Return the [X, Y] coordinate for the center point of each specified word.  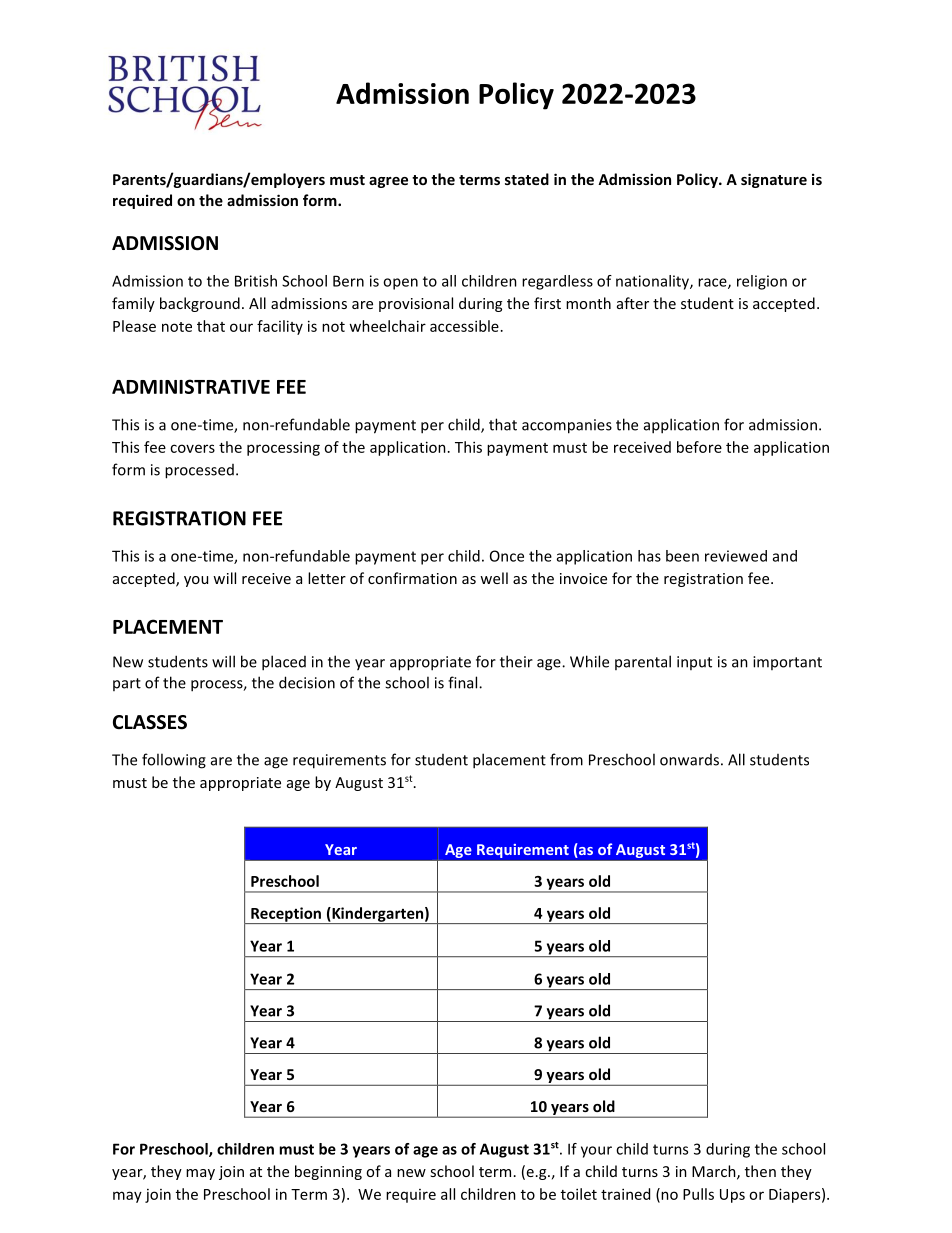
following [174, 761]
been [682, 556]
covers [192, 448]
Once [507, 556]
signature [774, 180]
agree [388, 182]
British [256, 281]
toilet [579, 1194]
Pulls [698, 1194]
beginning [328, 1172]
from [566, 759]
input [694, 663]
